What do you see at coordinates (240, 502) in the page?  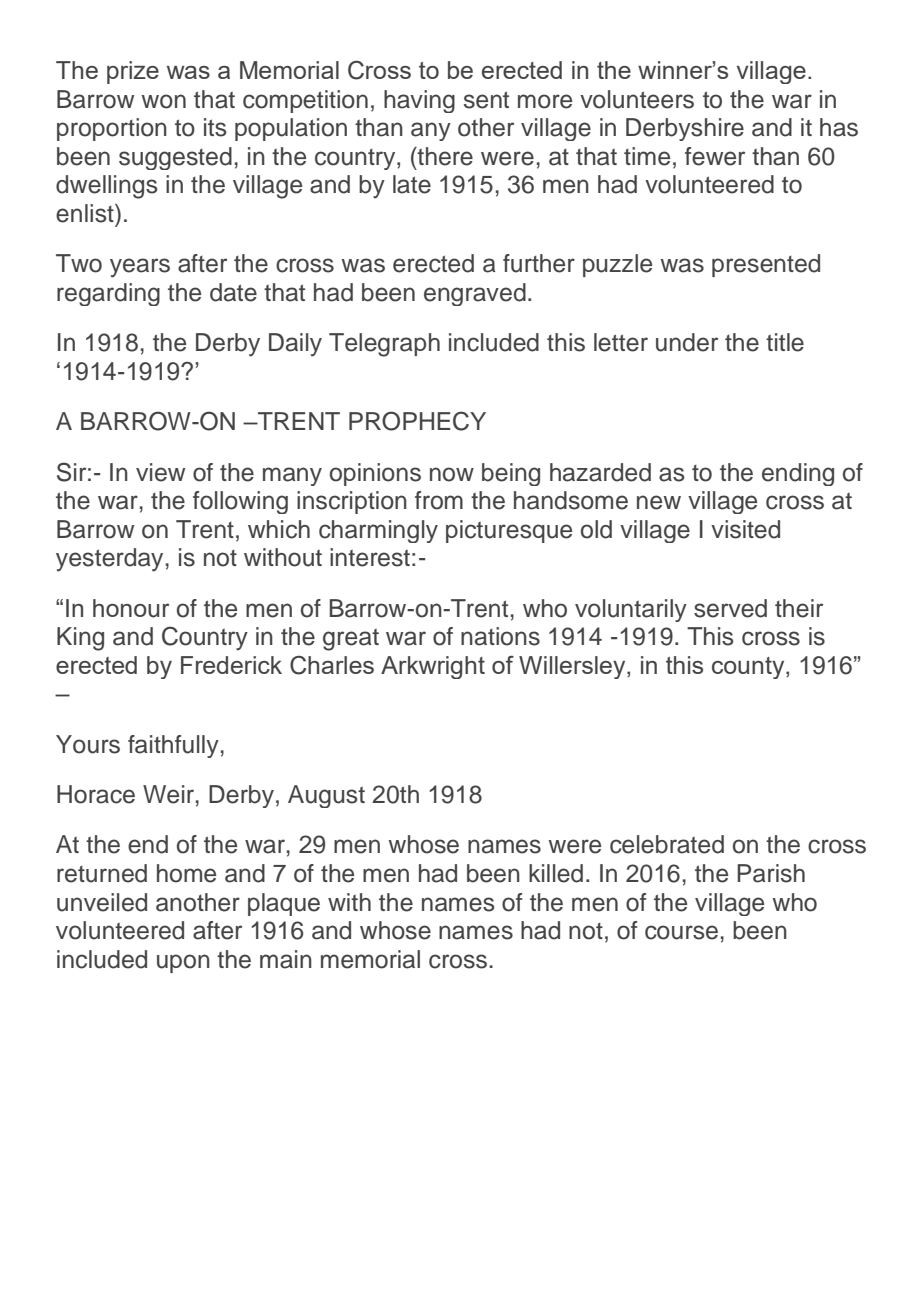 I see `following` at bounding box center [240, 502].
